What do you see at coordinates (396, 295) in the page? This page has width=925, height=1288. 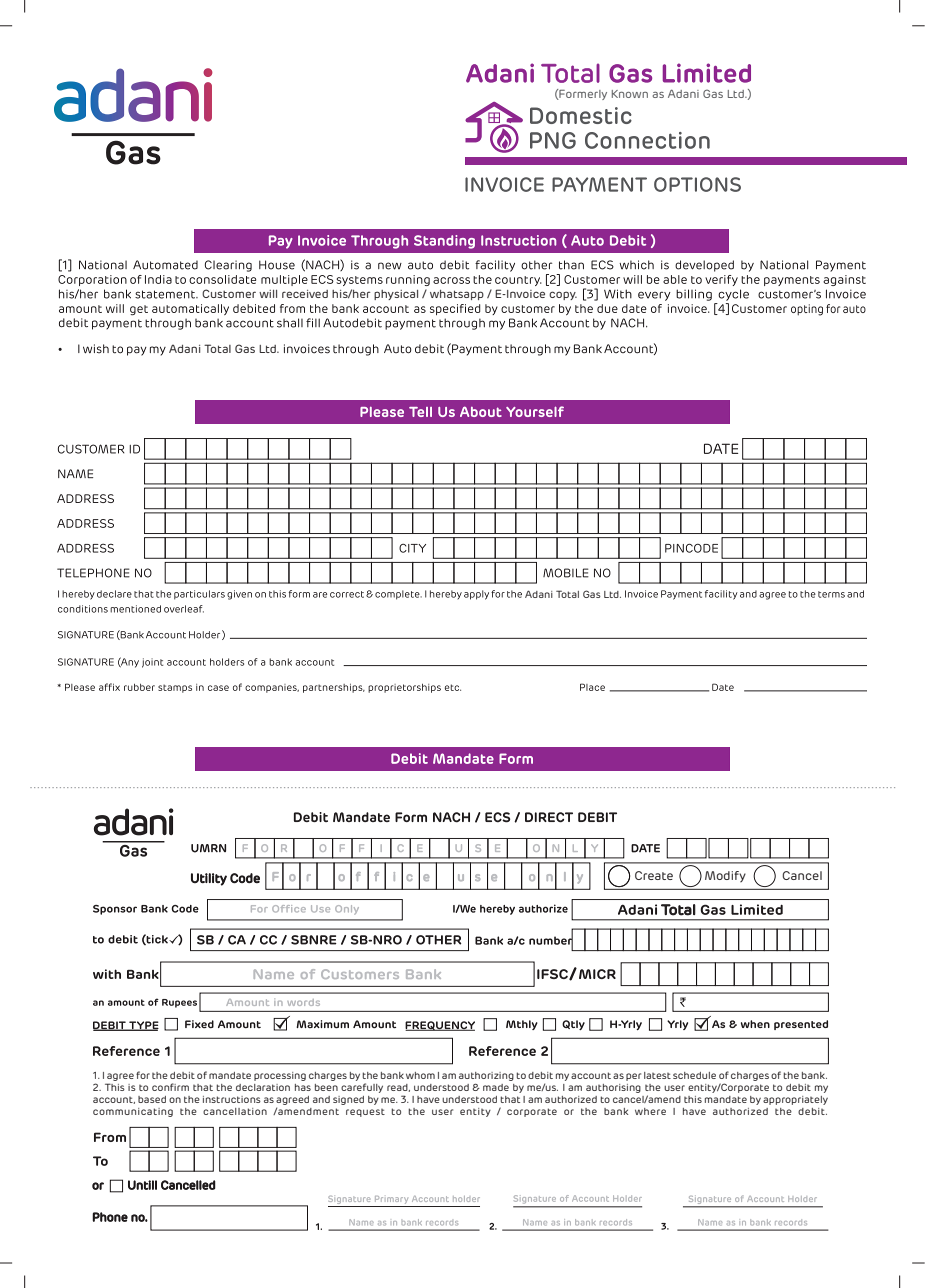 I see `physical` at bounding box center [396, 295].
